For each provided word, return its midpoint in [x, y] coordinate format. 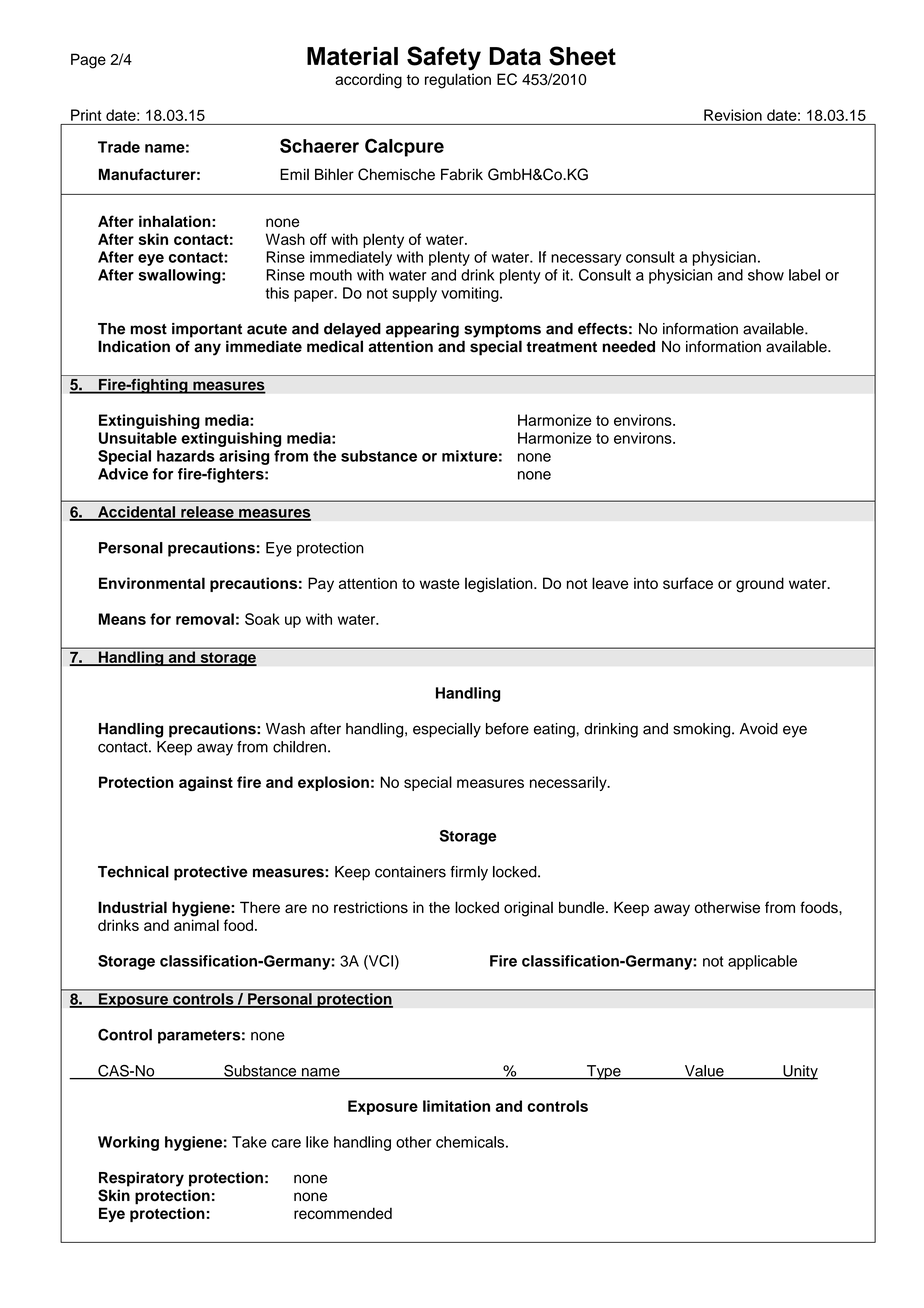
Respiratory [141, 1179]
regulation [458, 81]
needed [628, 347]
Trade [119, 147]
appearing [422, 330]
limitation [456, 1106]
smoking [703, 730]
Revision [733, 115]
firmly [469, 873]
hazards [186, 456]
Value [704, 1072]
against [206, 783]
